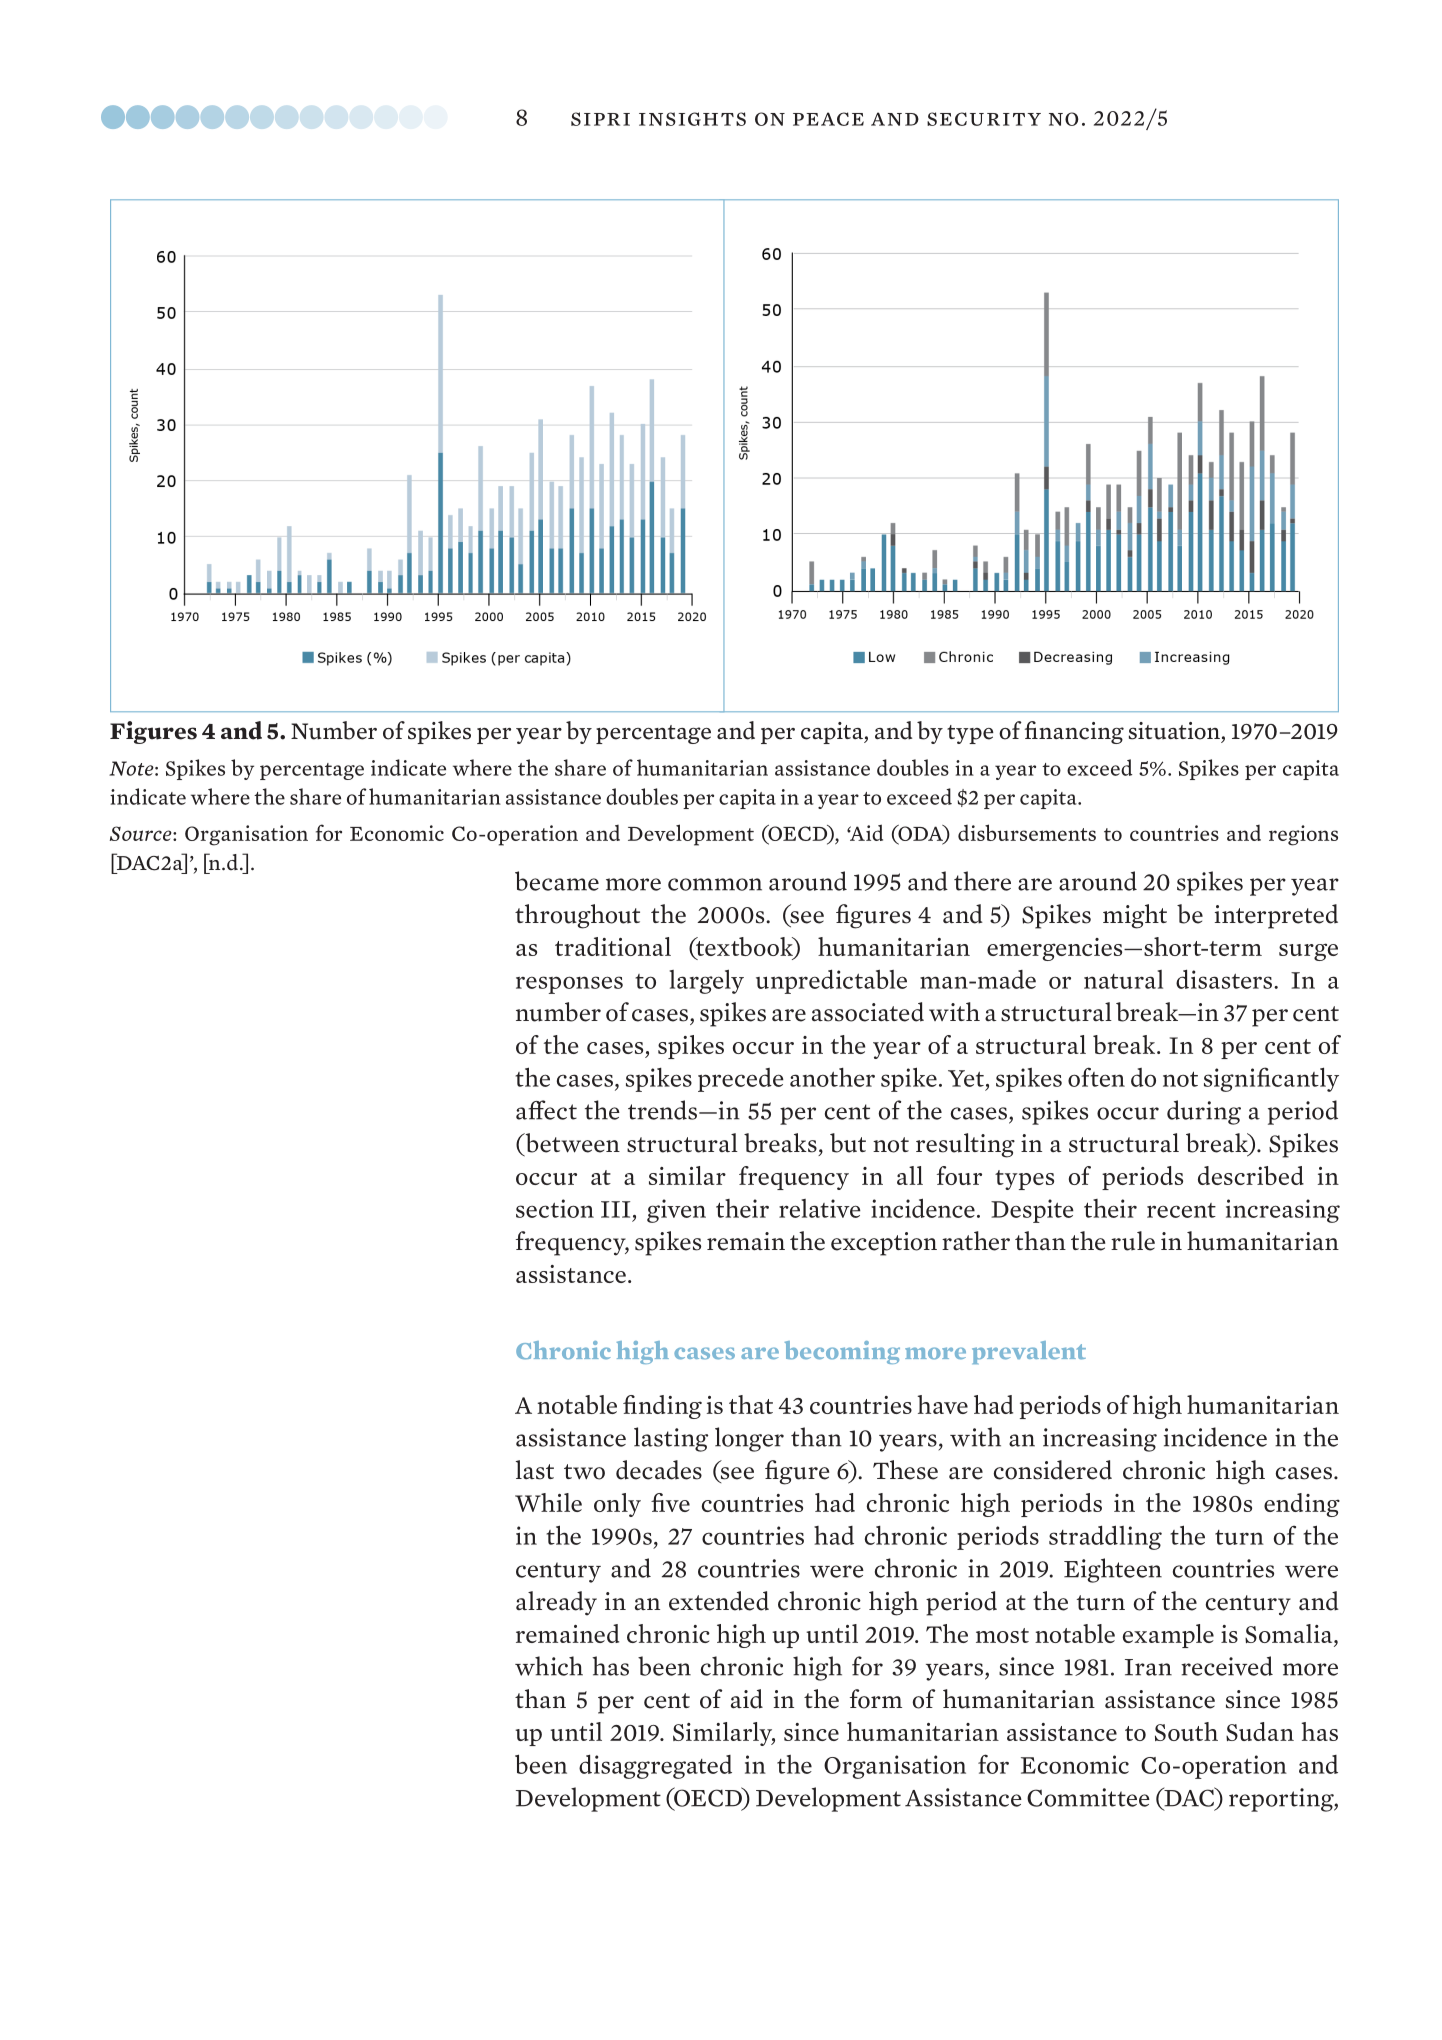  What do you see at coordinates (707, 981) in the screenshot?
I see `largely` at bounding box center [707, 981].
